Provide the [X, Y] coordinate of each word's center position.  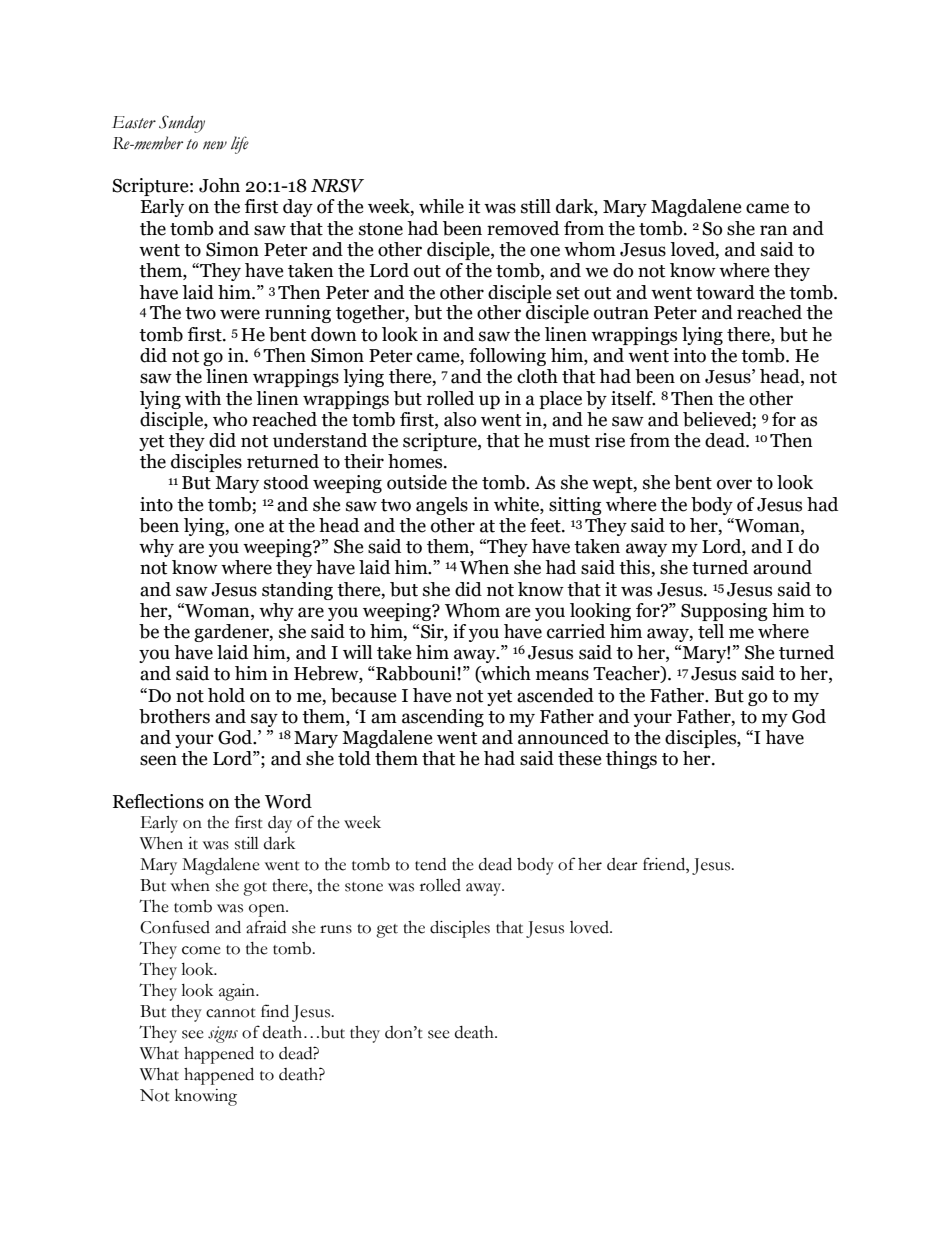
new [215, 145]
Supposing [724, 612]
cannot [231, 1013]
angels [442, 506]
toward [725, 292]
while [441, 206]
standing [297, 591]
